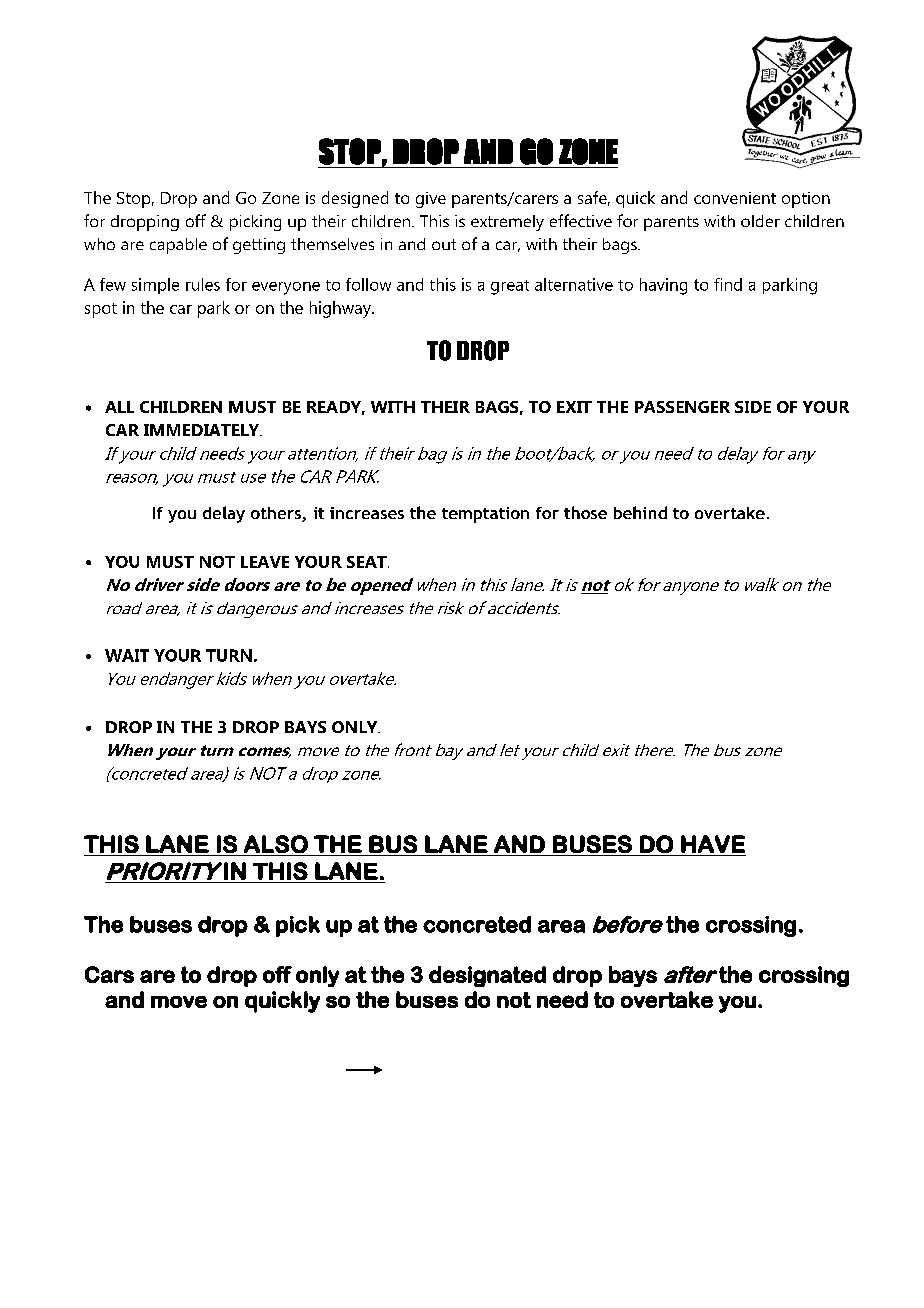 This screenshot has height=1308, width=924. Describe the element at coordinates (485, 515) in the screenshot. I see `temptation` at that location.
